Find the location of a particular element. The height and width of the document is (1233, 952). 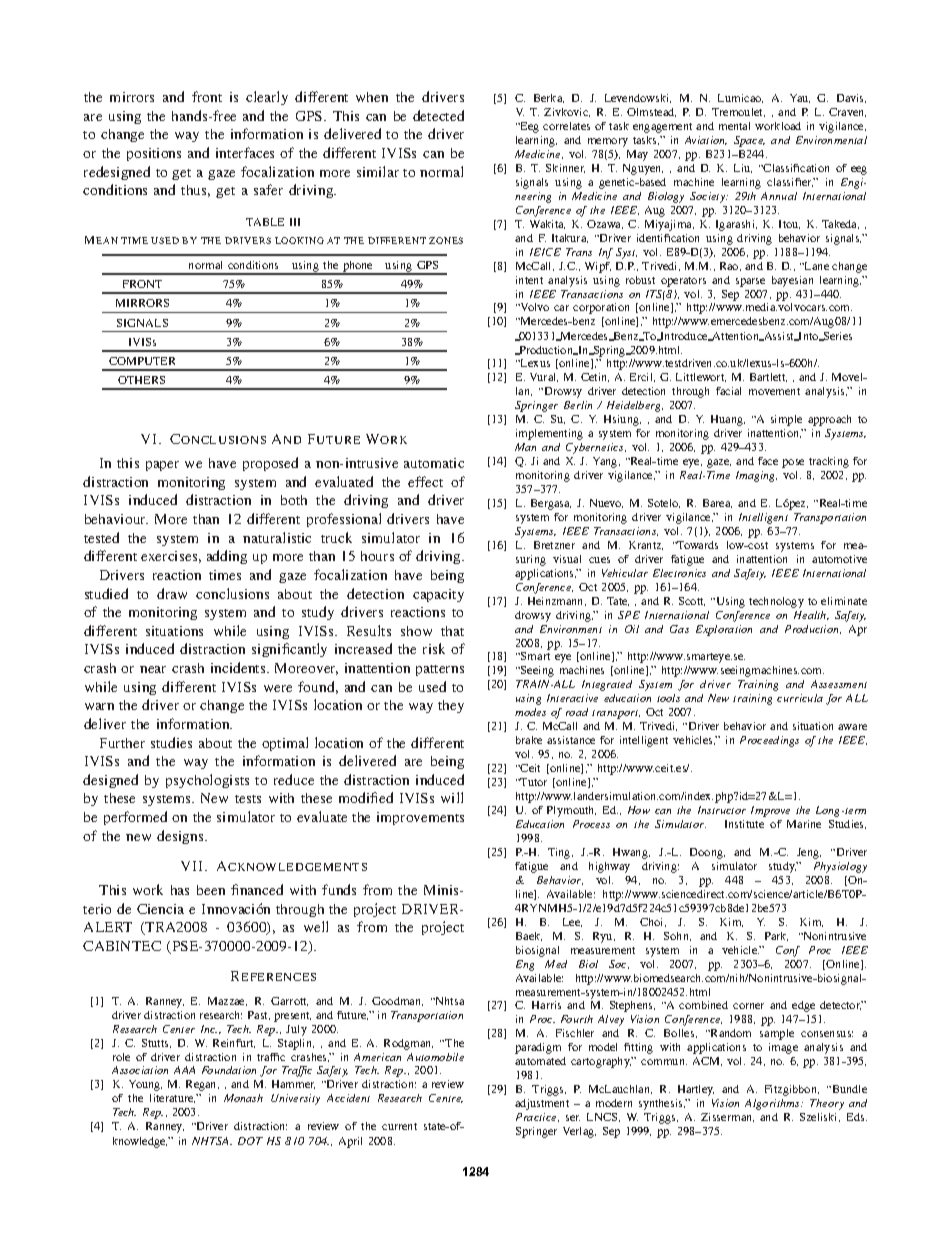

Jeng is located at coordinates (809, 853).
